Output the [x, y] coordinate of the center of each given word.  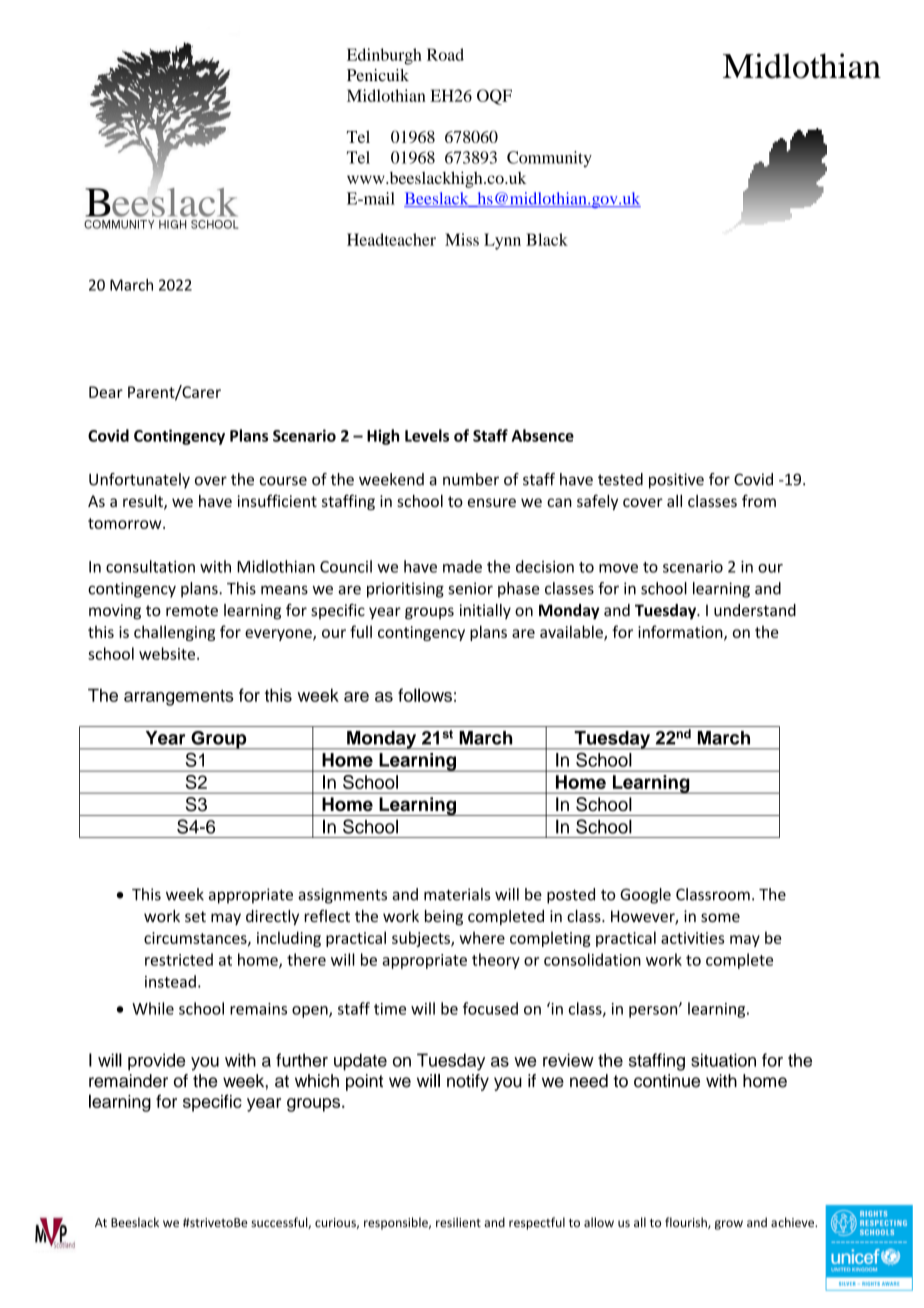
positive [676, 481]
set [195, 916]
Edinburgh [384, 56]
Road [445, 54]
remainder [128, 1081]
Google [645, 896]
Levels [427, 435]
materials [457, 894]
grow [729, 1225]
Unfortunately [139, 481]
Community [549, 159]
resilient [458, 1222]
